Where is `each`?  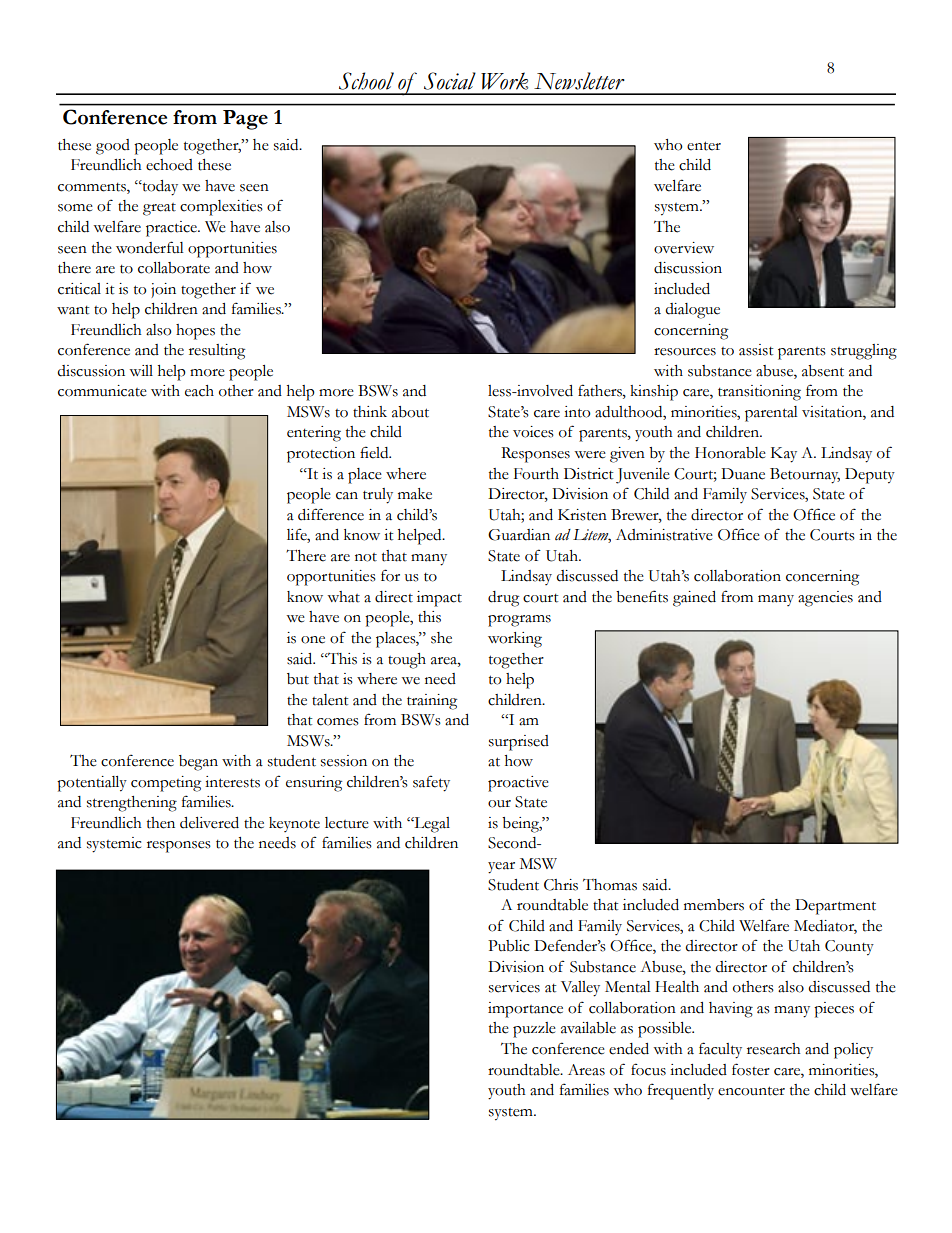
each is located at coordinates (199, 391).
